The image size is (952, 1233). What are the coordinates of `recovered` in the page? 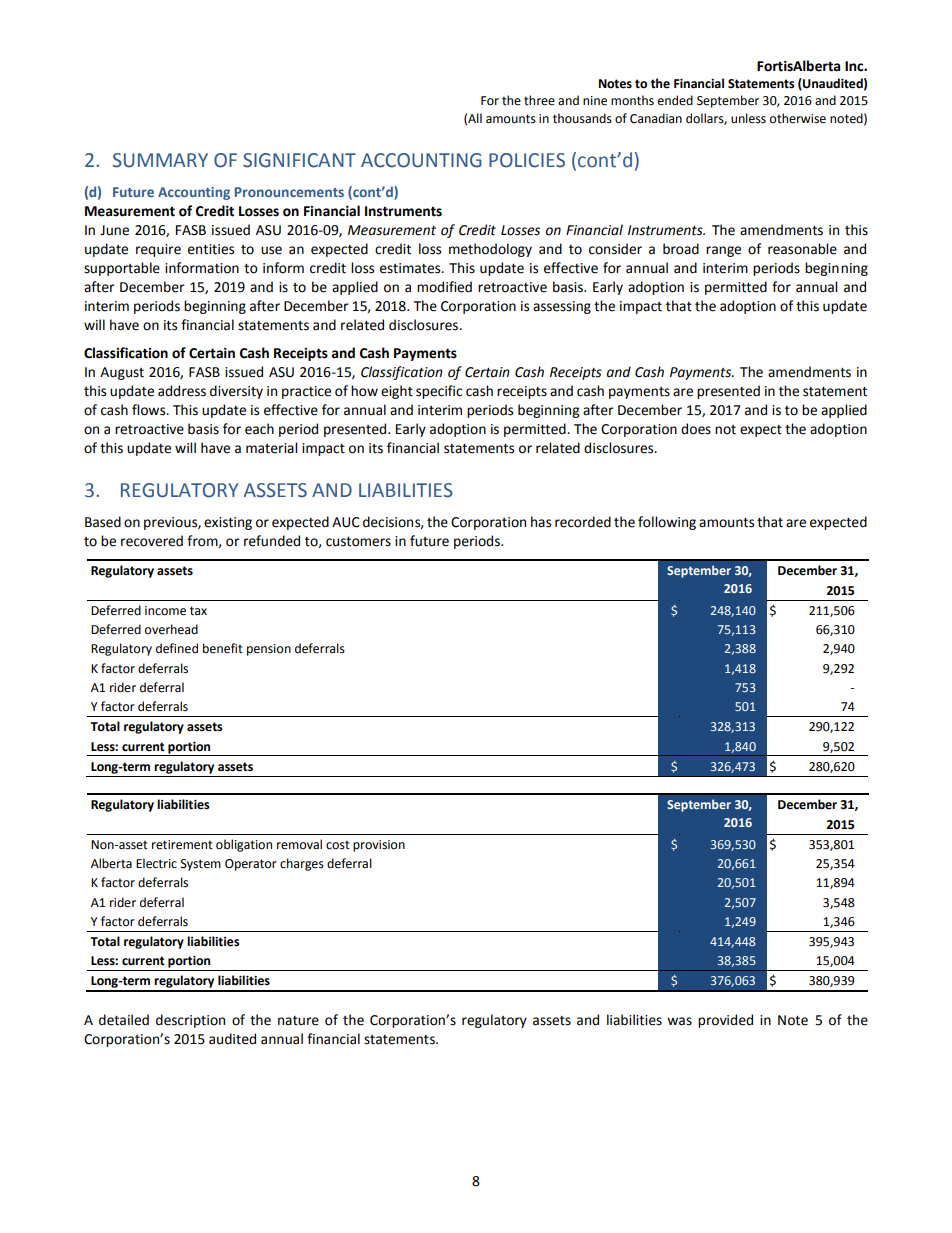 It's located at (152, 541).
